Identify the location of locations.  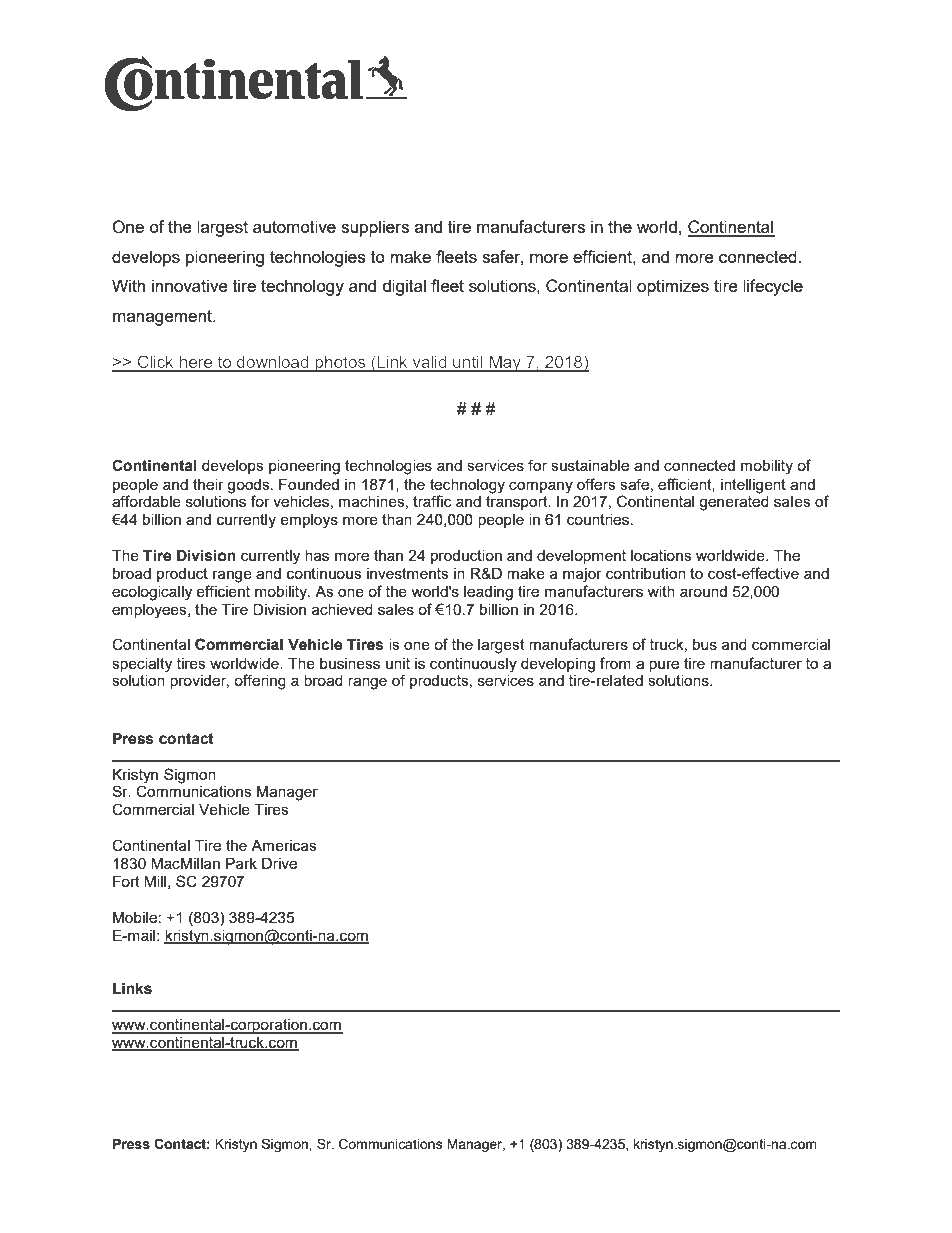
(661, 555).
